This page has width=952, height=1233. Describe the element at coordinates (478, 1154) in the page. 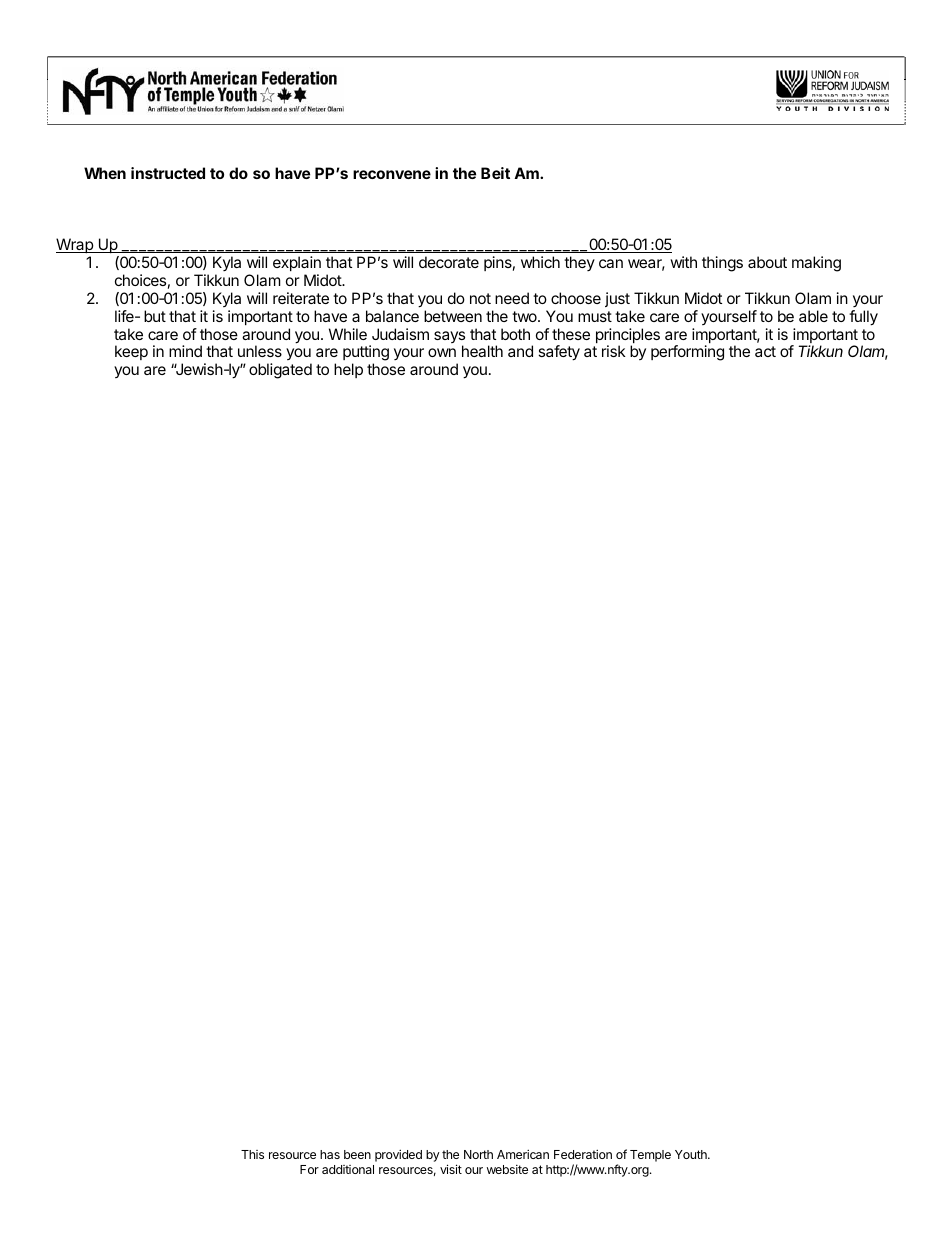

I see `North` at that location.
